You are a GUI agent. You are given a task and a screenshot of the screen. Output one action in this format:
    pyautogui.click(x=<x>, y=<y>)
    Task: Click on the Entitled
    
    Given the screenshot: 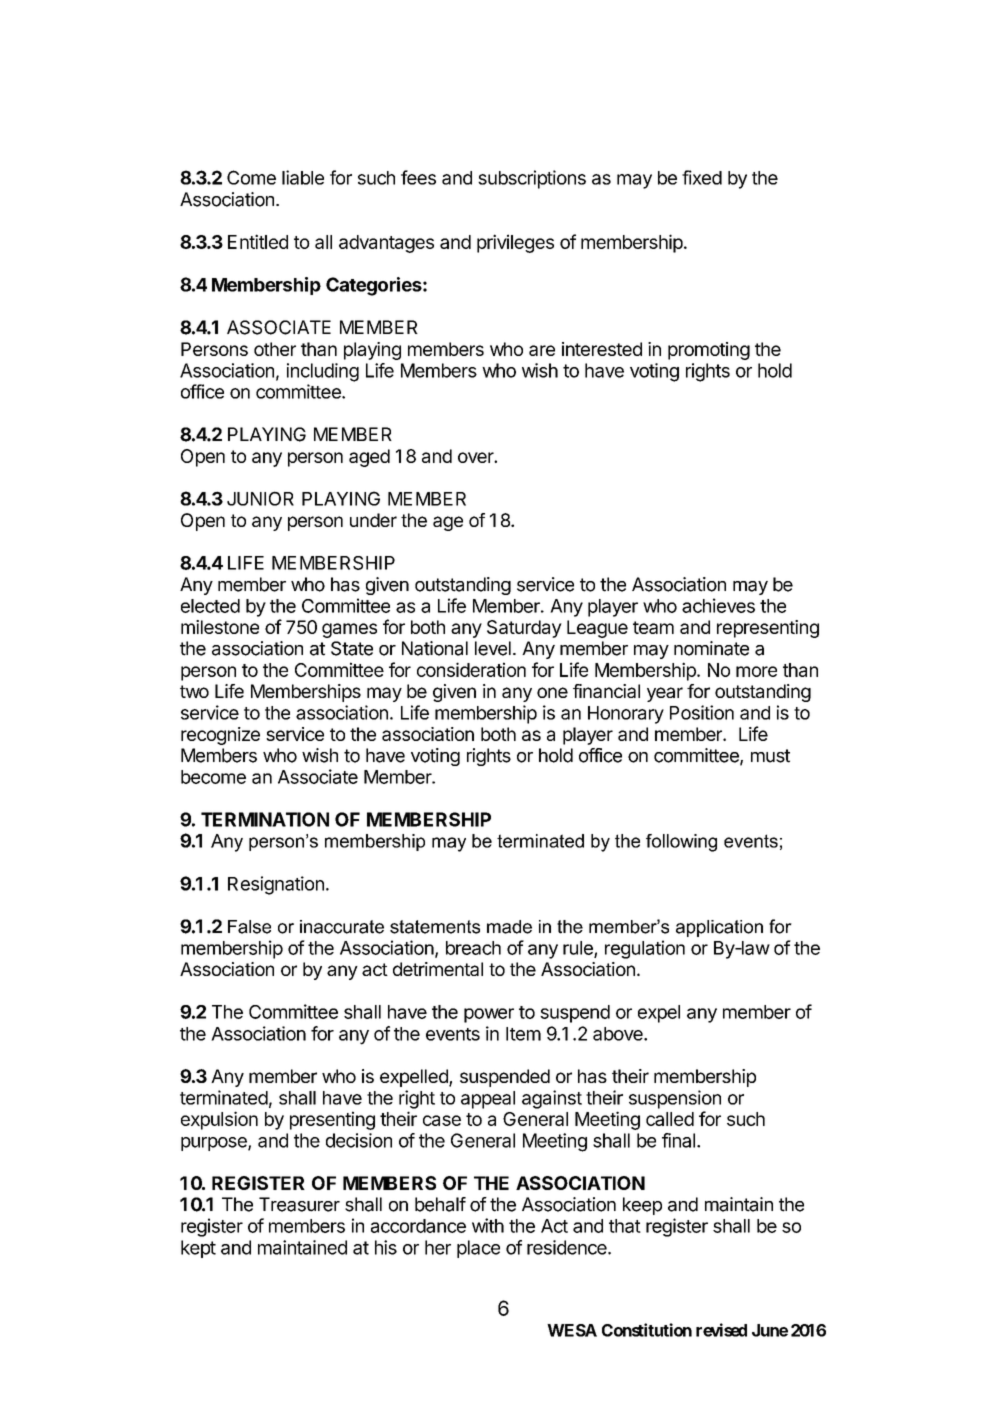 What is the action you would take?
    pyautogui.click(x=258, y=241)
